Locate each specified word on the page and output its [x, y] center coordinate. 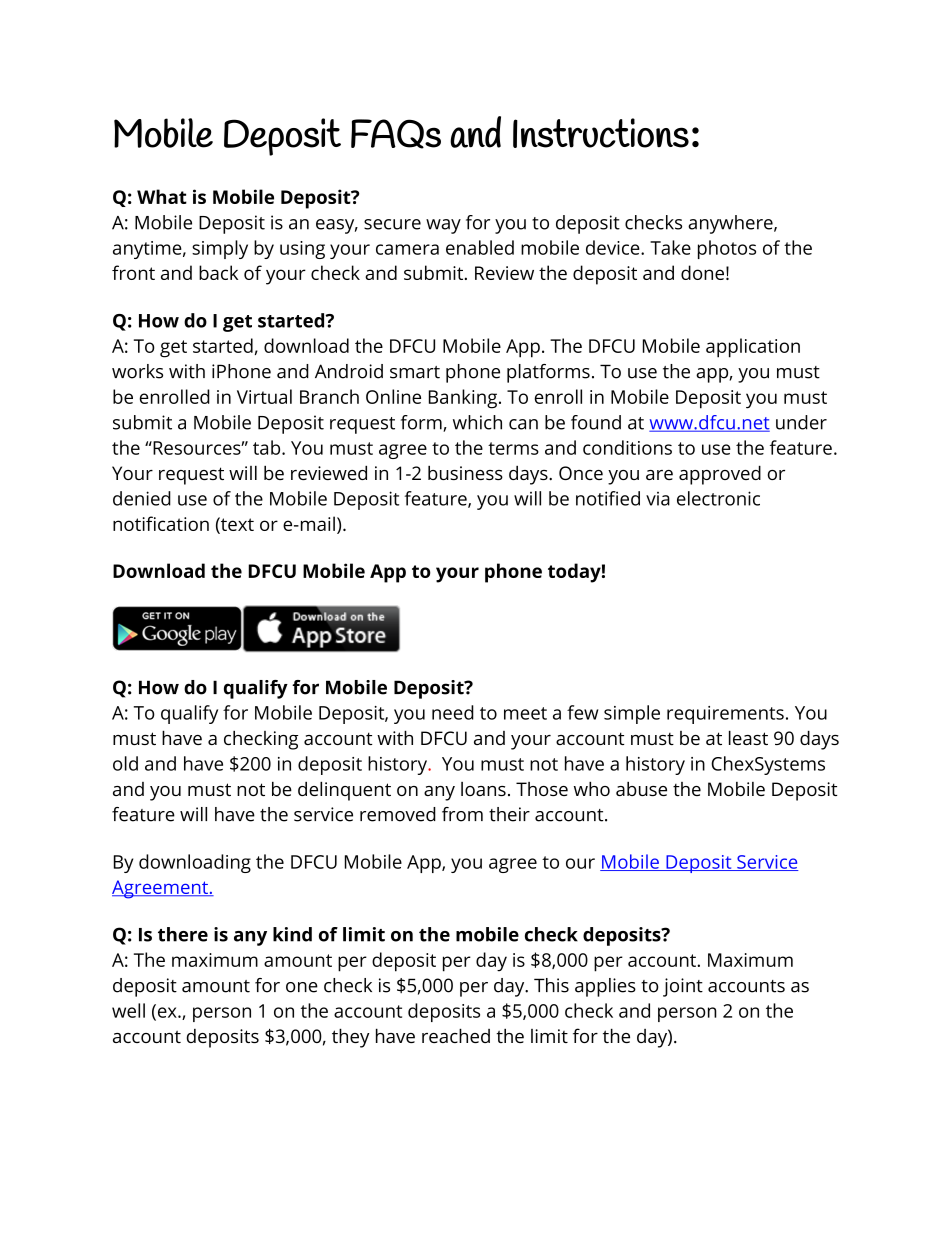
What [162, 196]
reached [456, 1035]
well [128, 1010]
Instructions [601, 133]
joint [683, 987]
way [443, 226]
